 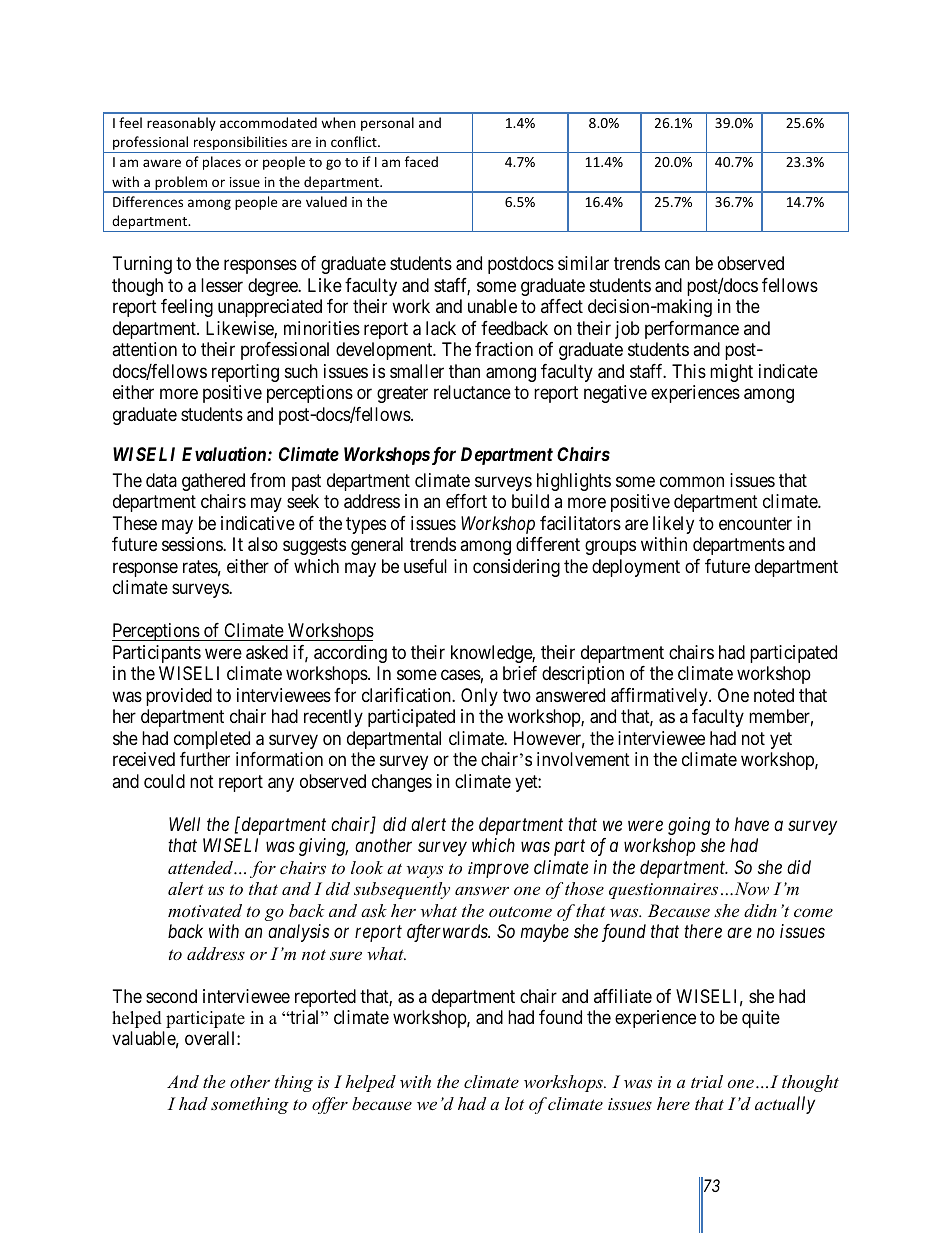 I want to click on second, so click(x=171, y=996).
